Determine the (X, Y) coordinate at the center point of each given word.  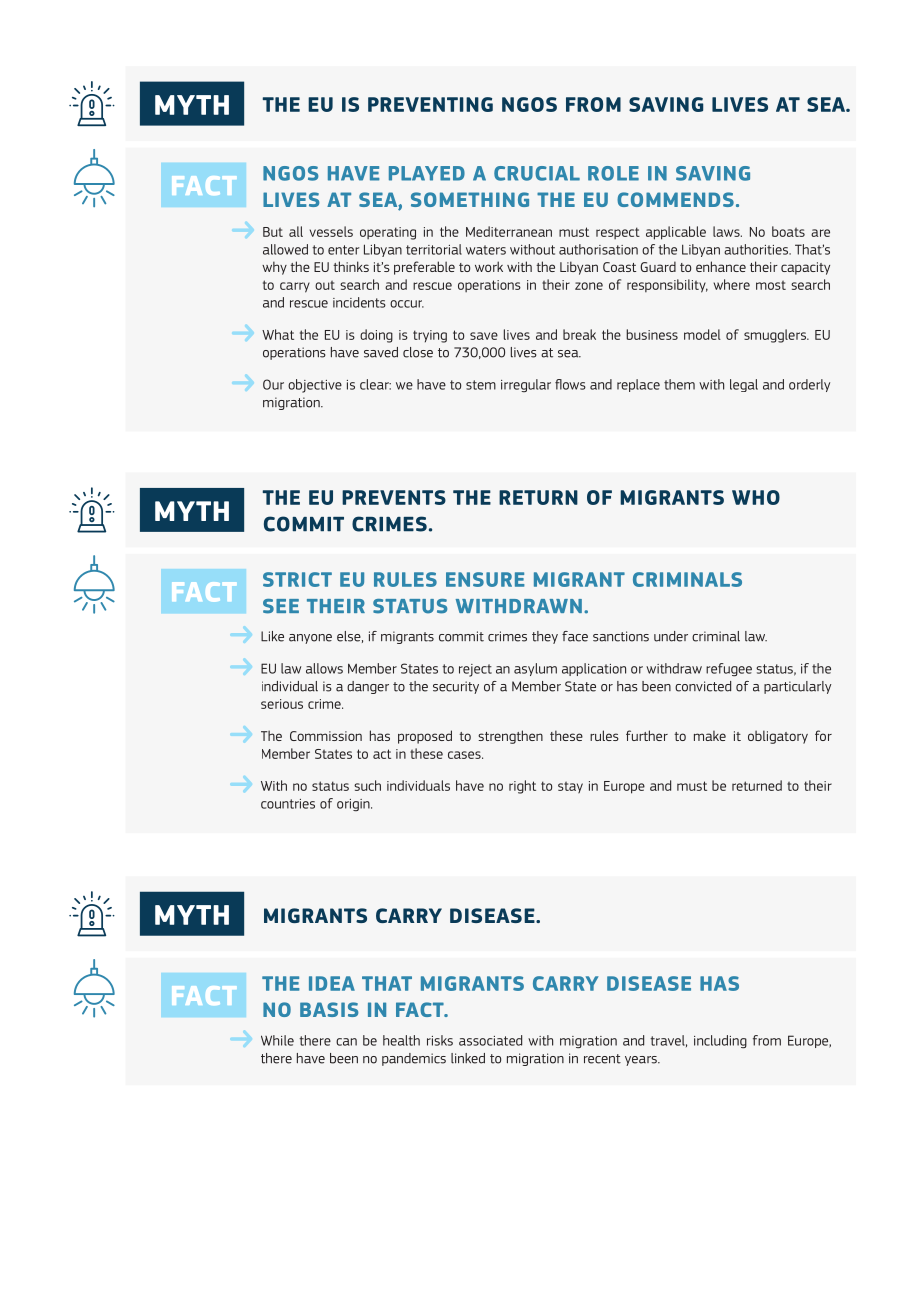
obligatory (778, 737)
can (346, 1042)
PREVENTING (430, 104)
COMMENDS (675, 199)
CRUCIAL (537, 173)
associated (490, 1040)
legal (744, 385)
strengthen (510, 737)
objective (315, 386)
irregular (526, 385)
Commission (326, 736)
